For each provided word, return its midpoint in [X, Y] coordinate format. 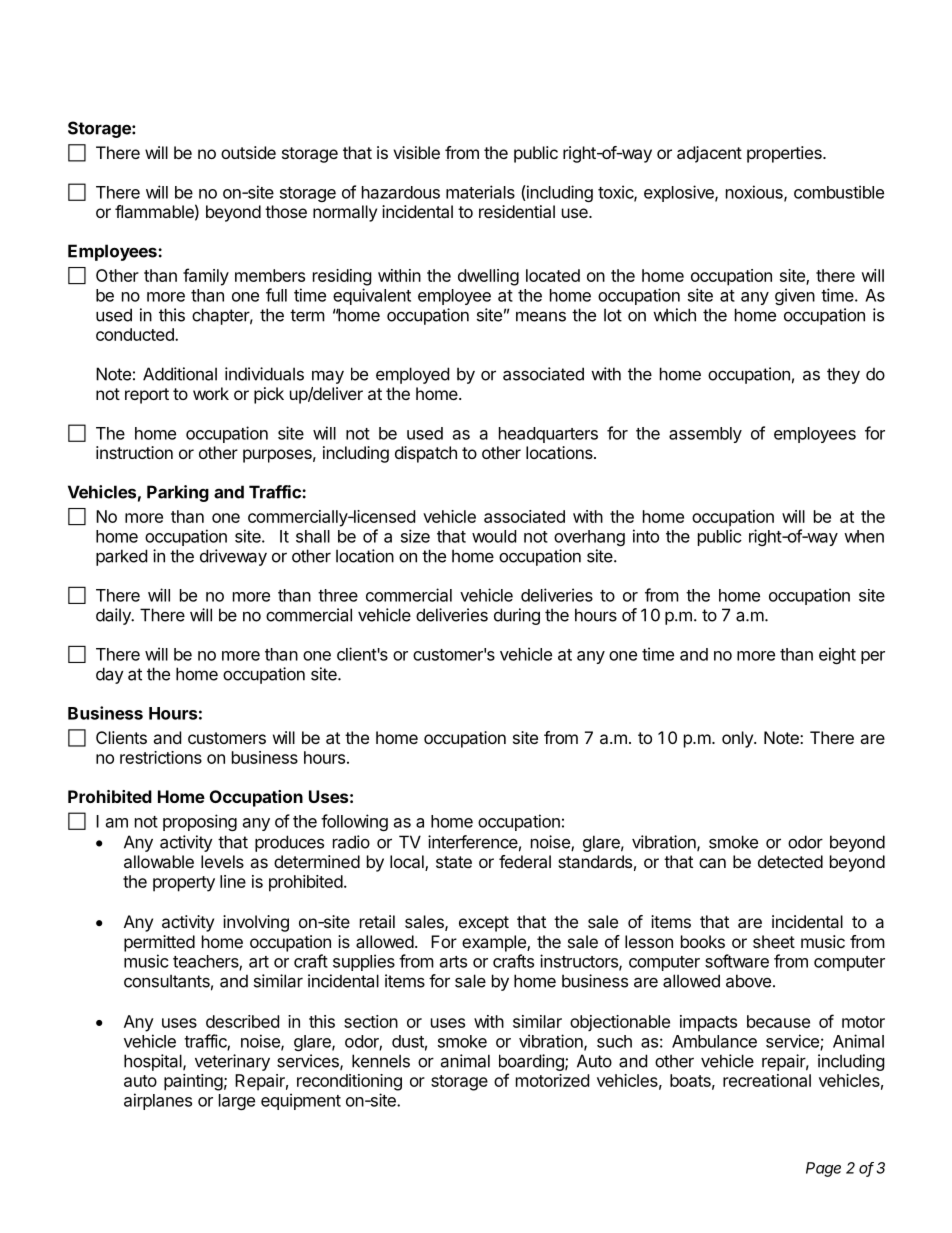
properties [785, 154]
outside [248, 152]
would [494, 536]
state [454, 862]
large [237, 1102]
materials [480, 192]
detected [790, 861]
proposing [200, 822]
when [864, 536]
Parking [178, 493]
